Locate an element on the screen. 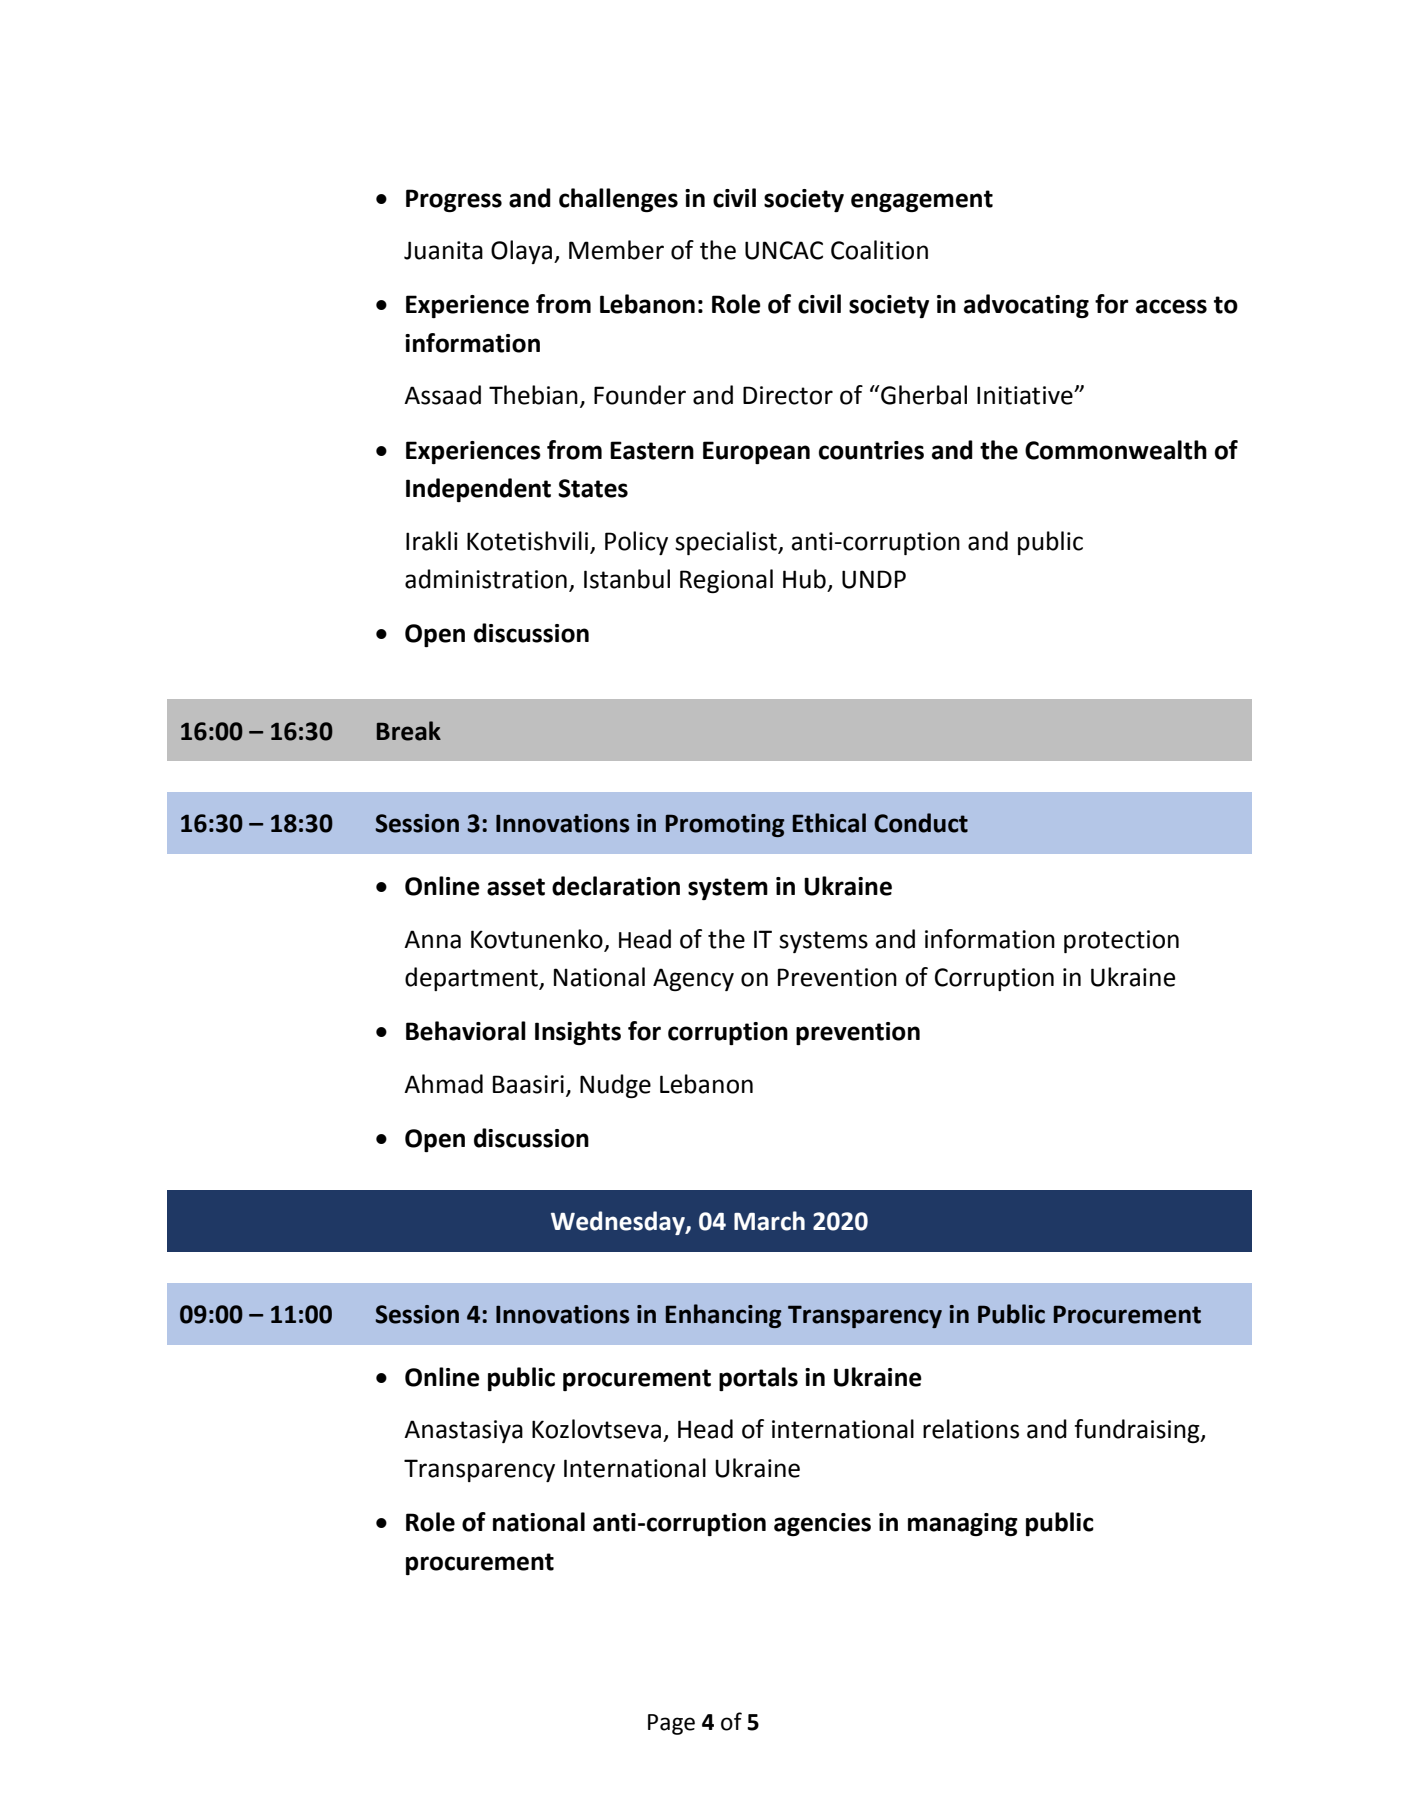  advocating is located at coordinates (1026, 306).
